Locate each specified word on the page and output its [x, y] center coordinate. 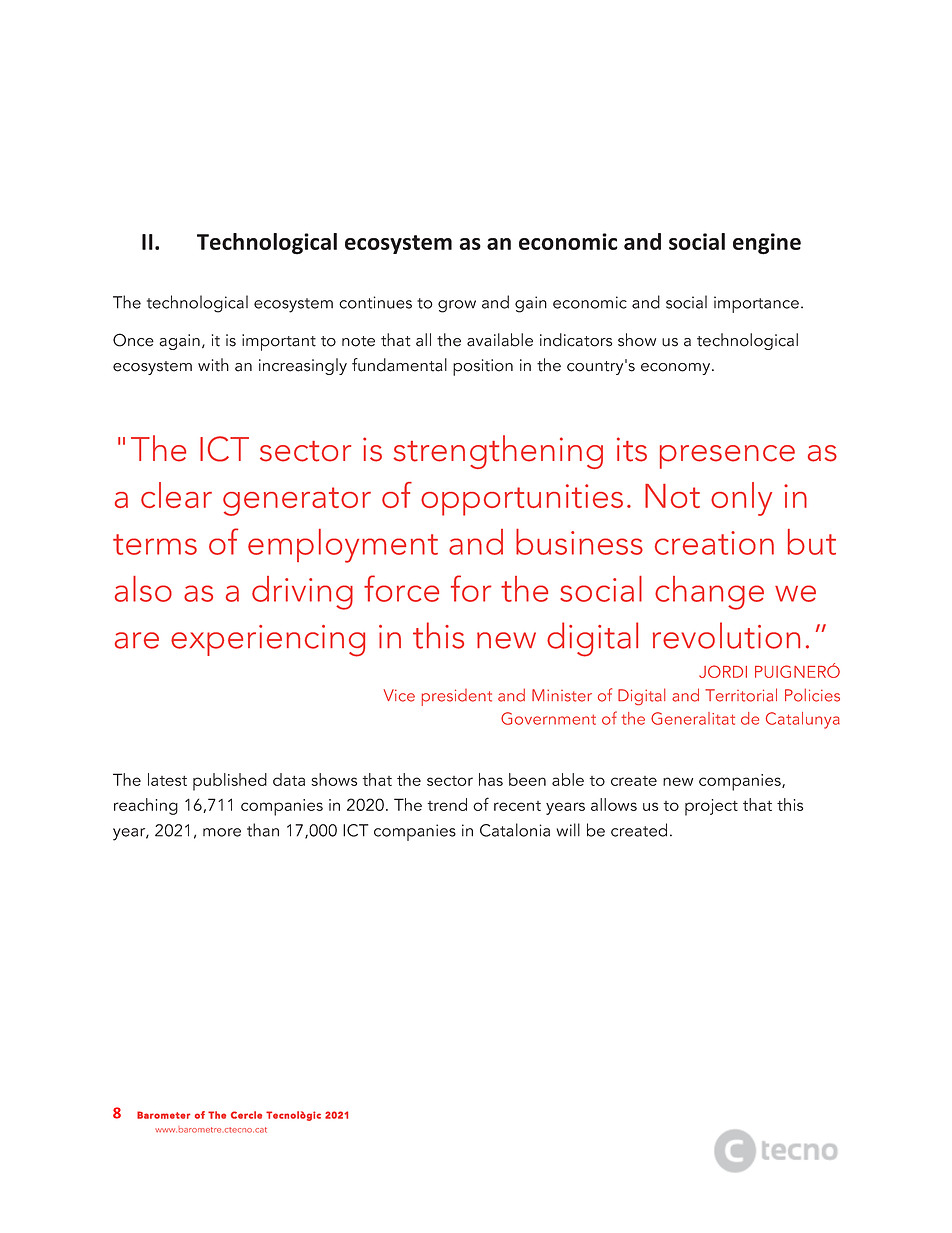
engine [767, 244]
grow [457, 306]
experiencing [268, 641]
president [457, 697]
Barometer [163, 1115]
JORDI [723, 671]
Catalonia [515, 830]
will [568, 830]
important [279, 342]
